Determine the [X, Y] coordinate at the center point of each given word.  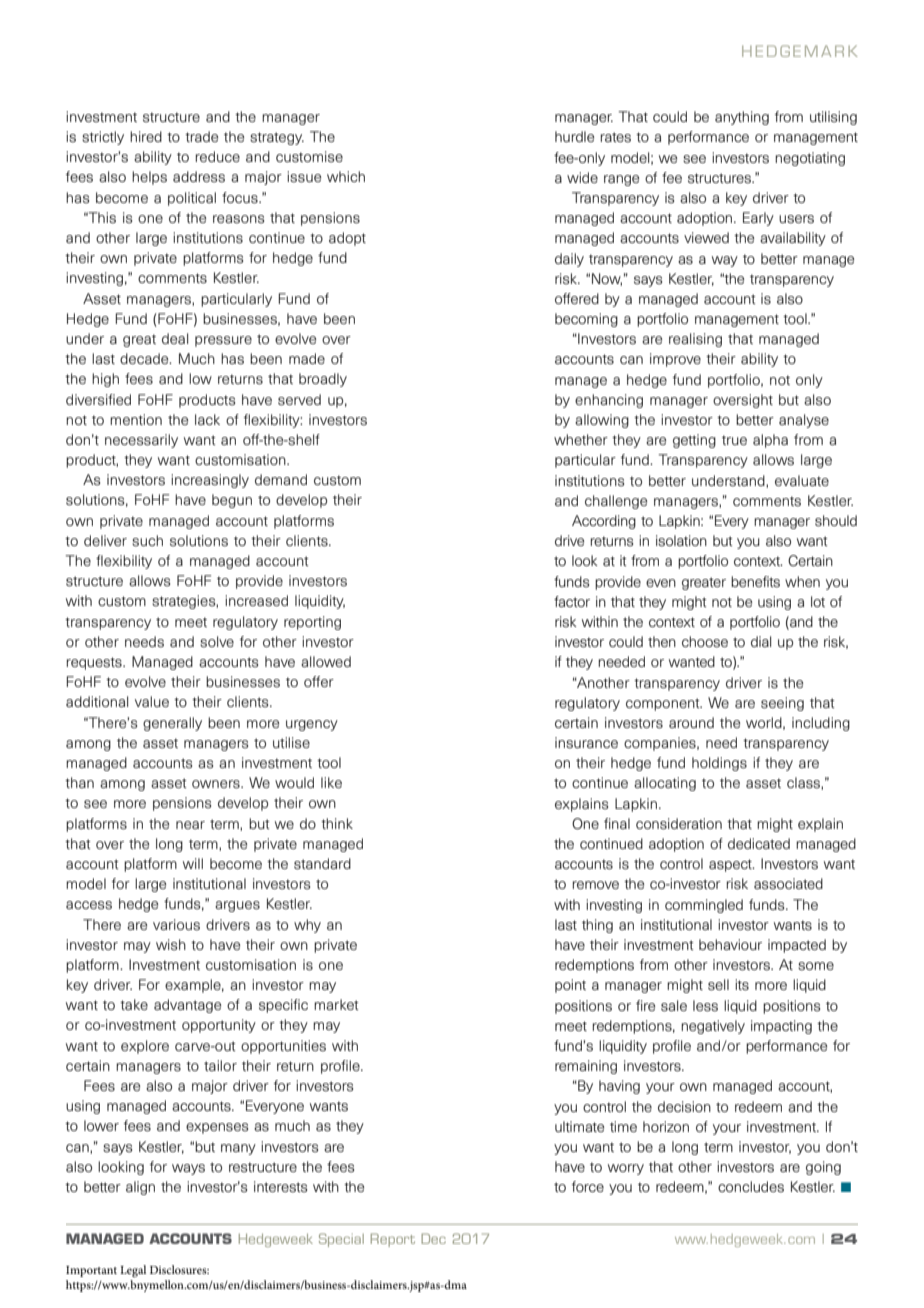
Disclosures [179, 1269]
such [147, 541]
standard [322, 864]
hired [146, 136]
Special [341, 1240]
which [346, 176]
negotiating [810, 159]
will [193, 863]
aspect [731, 865]
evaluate [802, 480]
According [604, 522]
